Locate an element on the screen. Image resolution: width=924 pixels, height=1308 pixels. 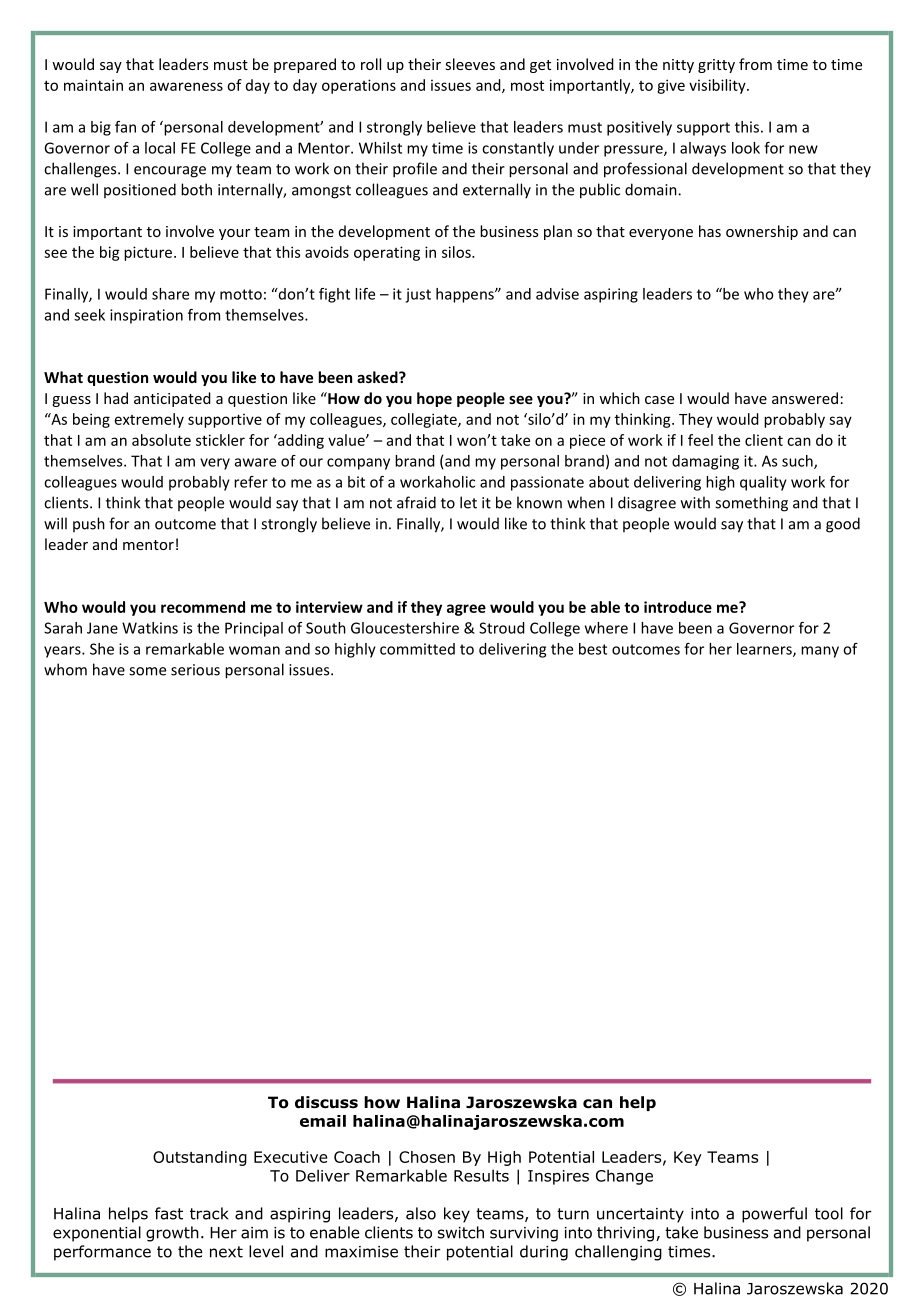
powerful is located at coordinates (774, 1215).
